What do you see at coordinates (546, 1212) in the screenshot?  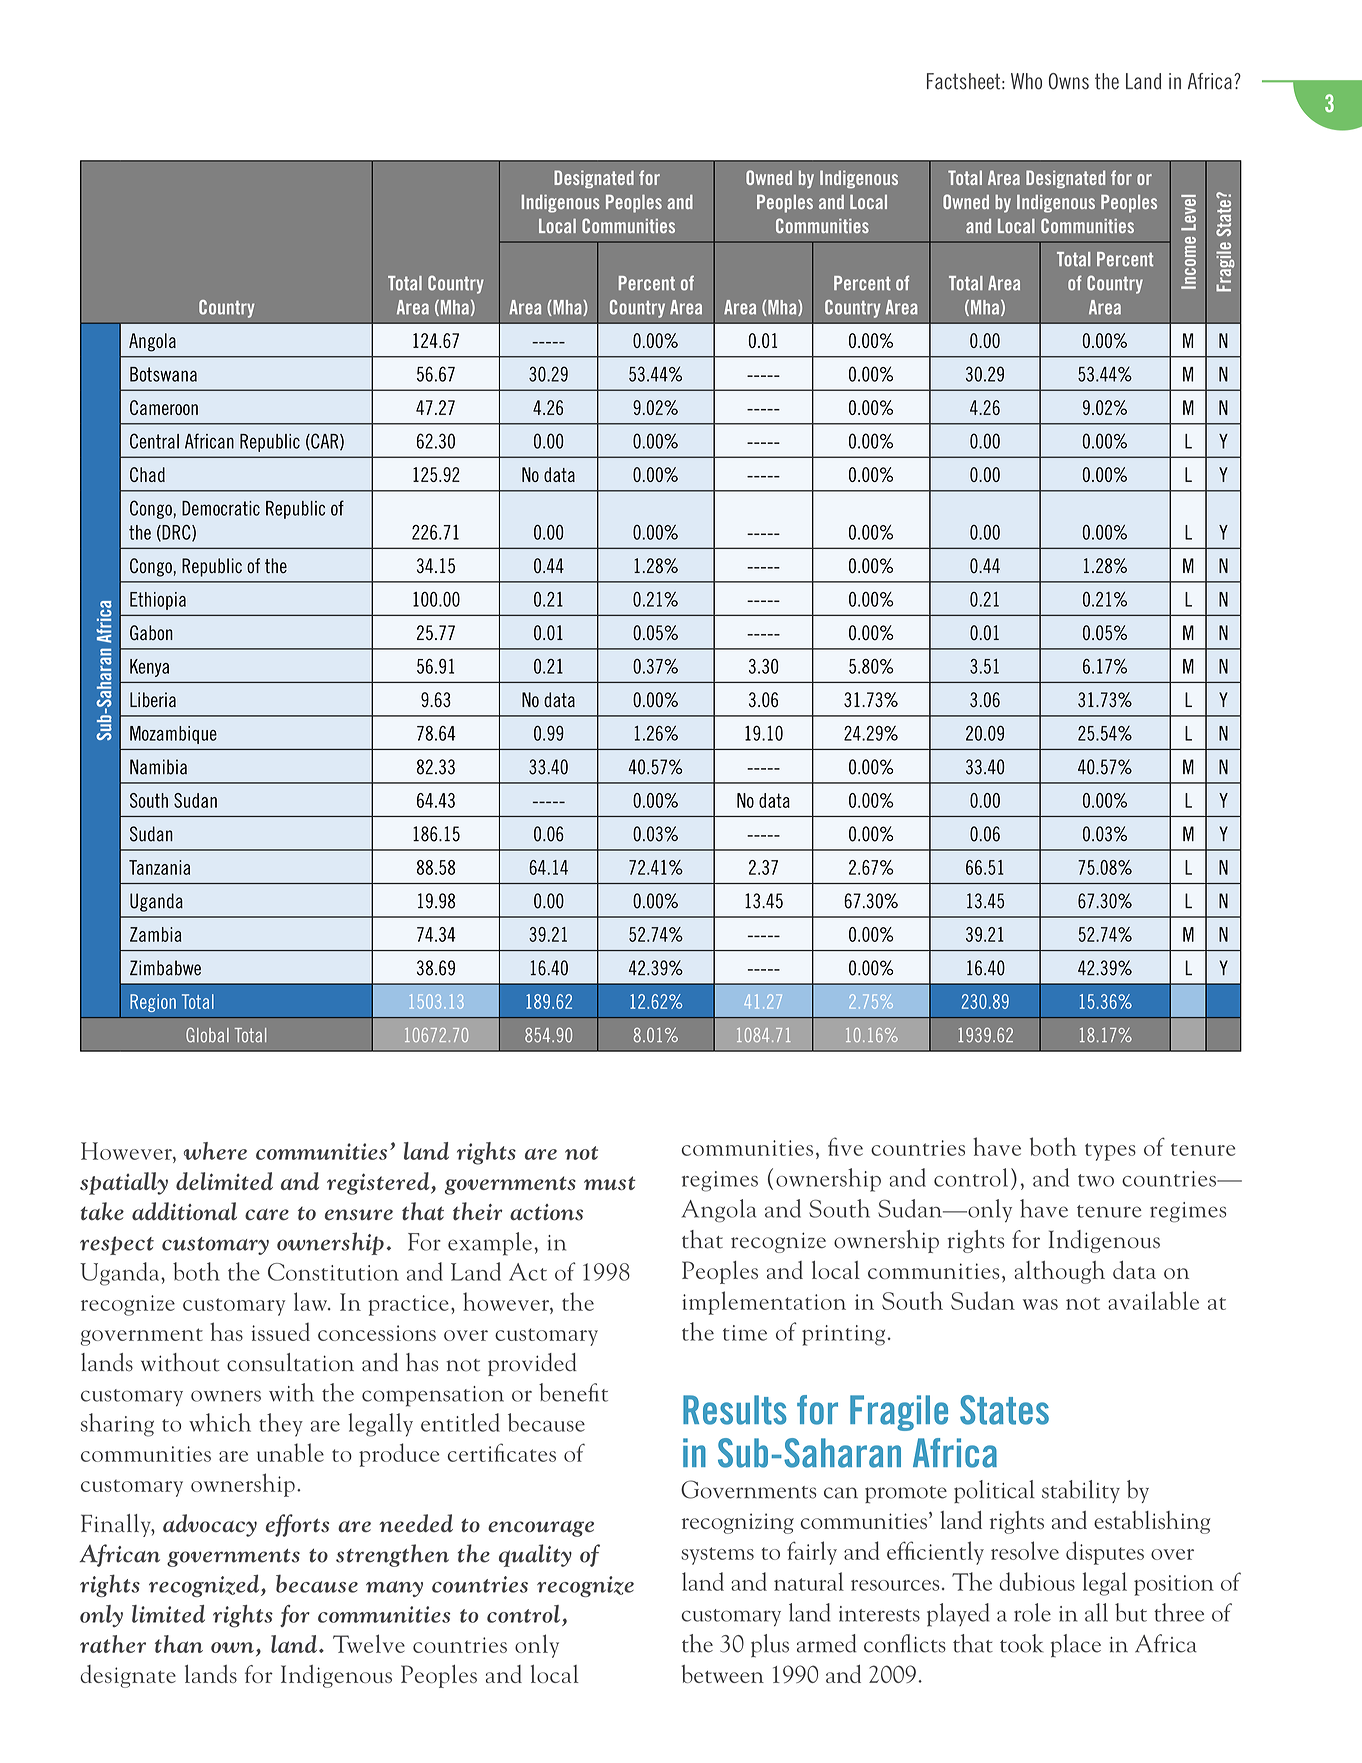 I see `actions` at bounding box center [546, 1212].
